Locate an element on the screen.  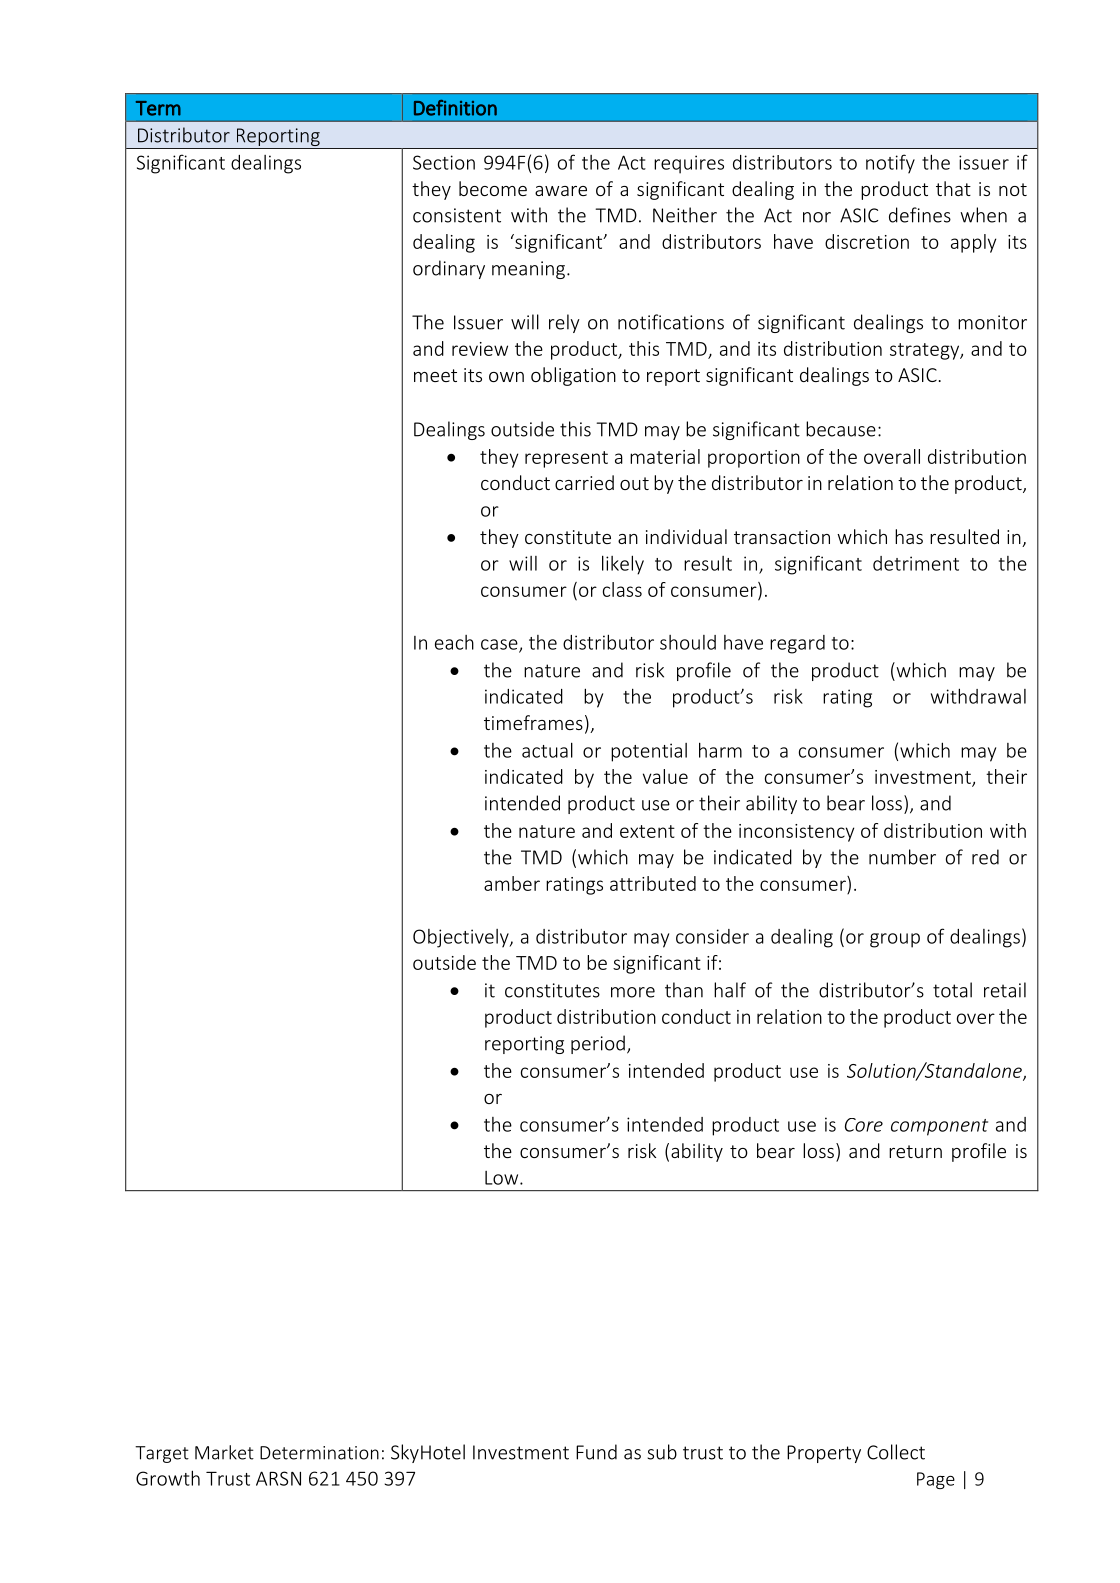
notify is located at coordinates (890, 164).
